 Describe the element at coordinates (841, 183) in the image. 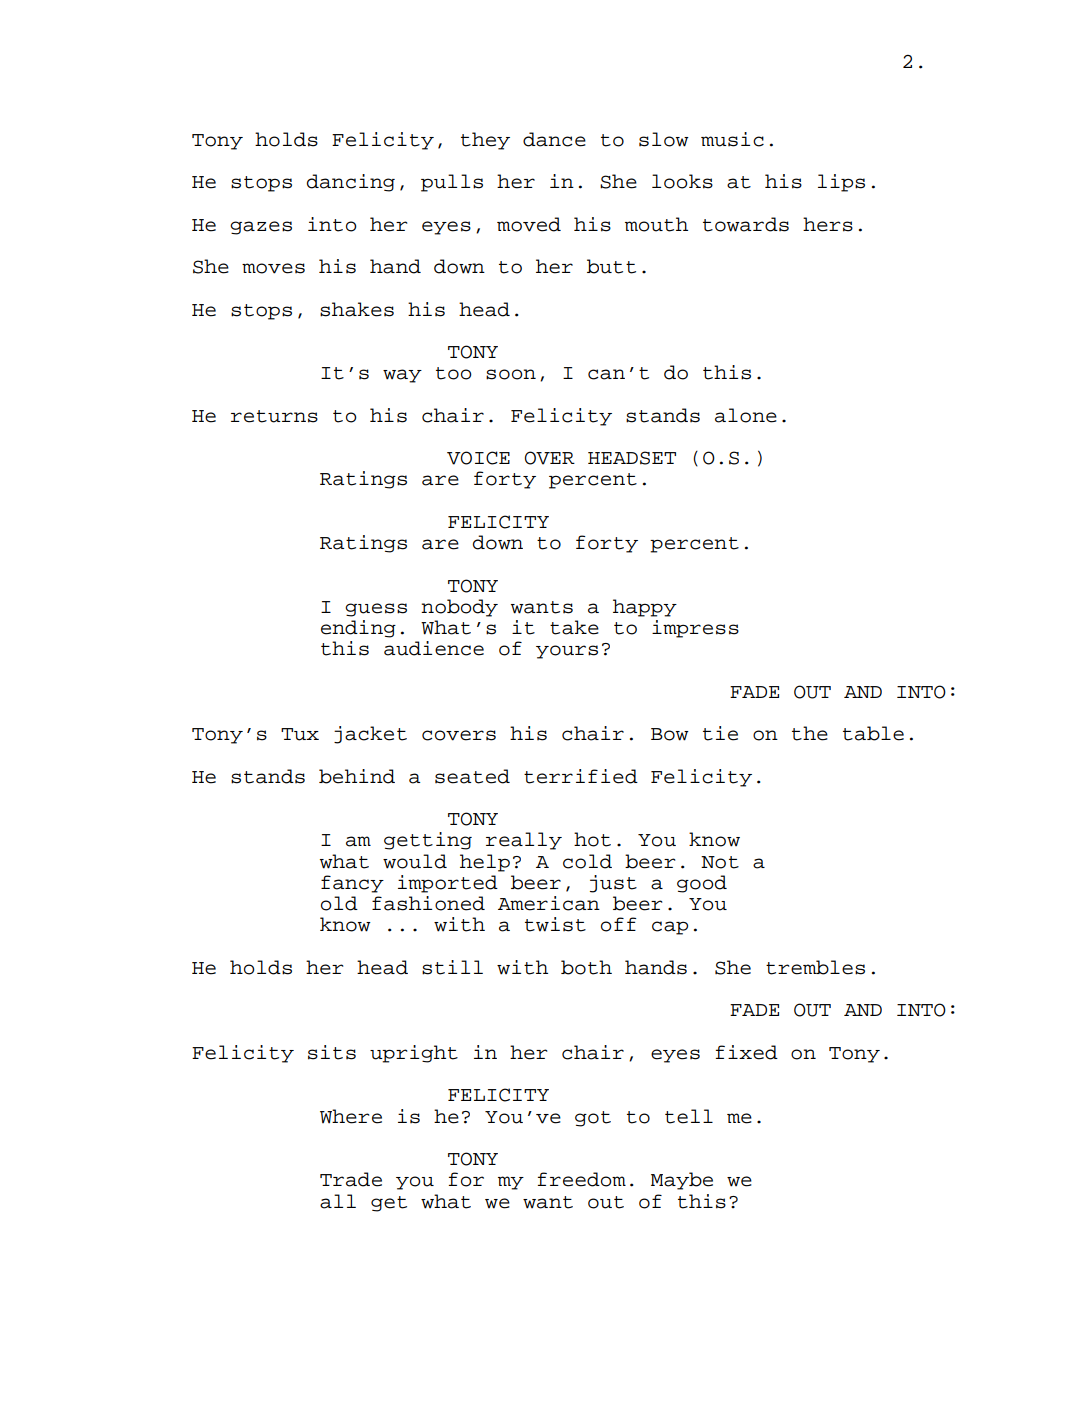

I see `lips` at that location.
